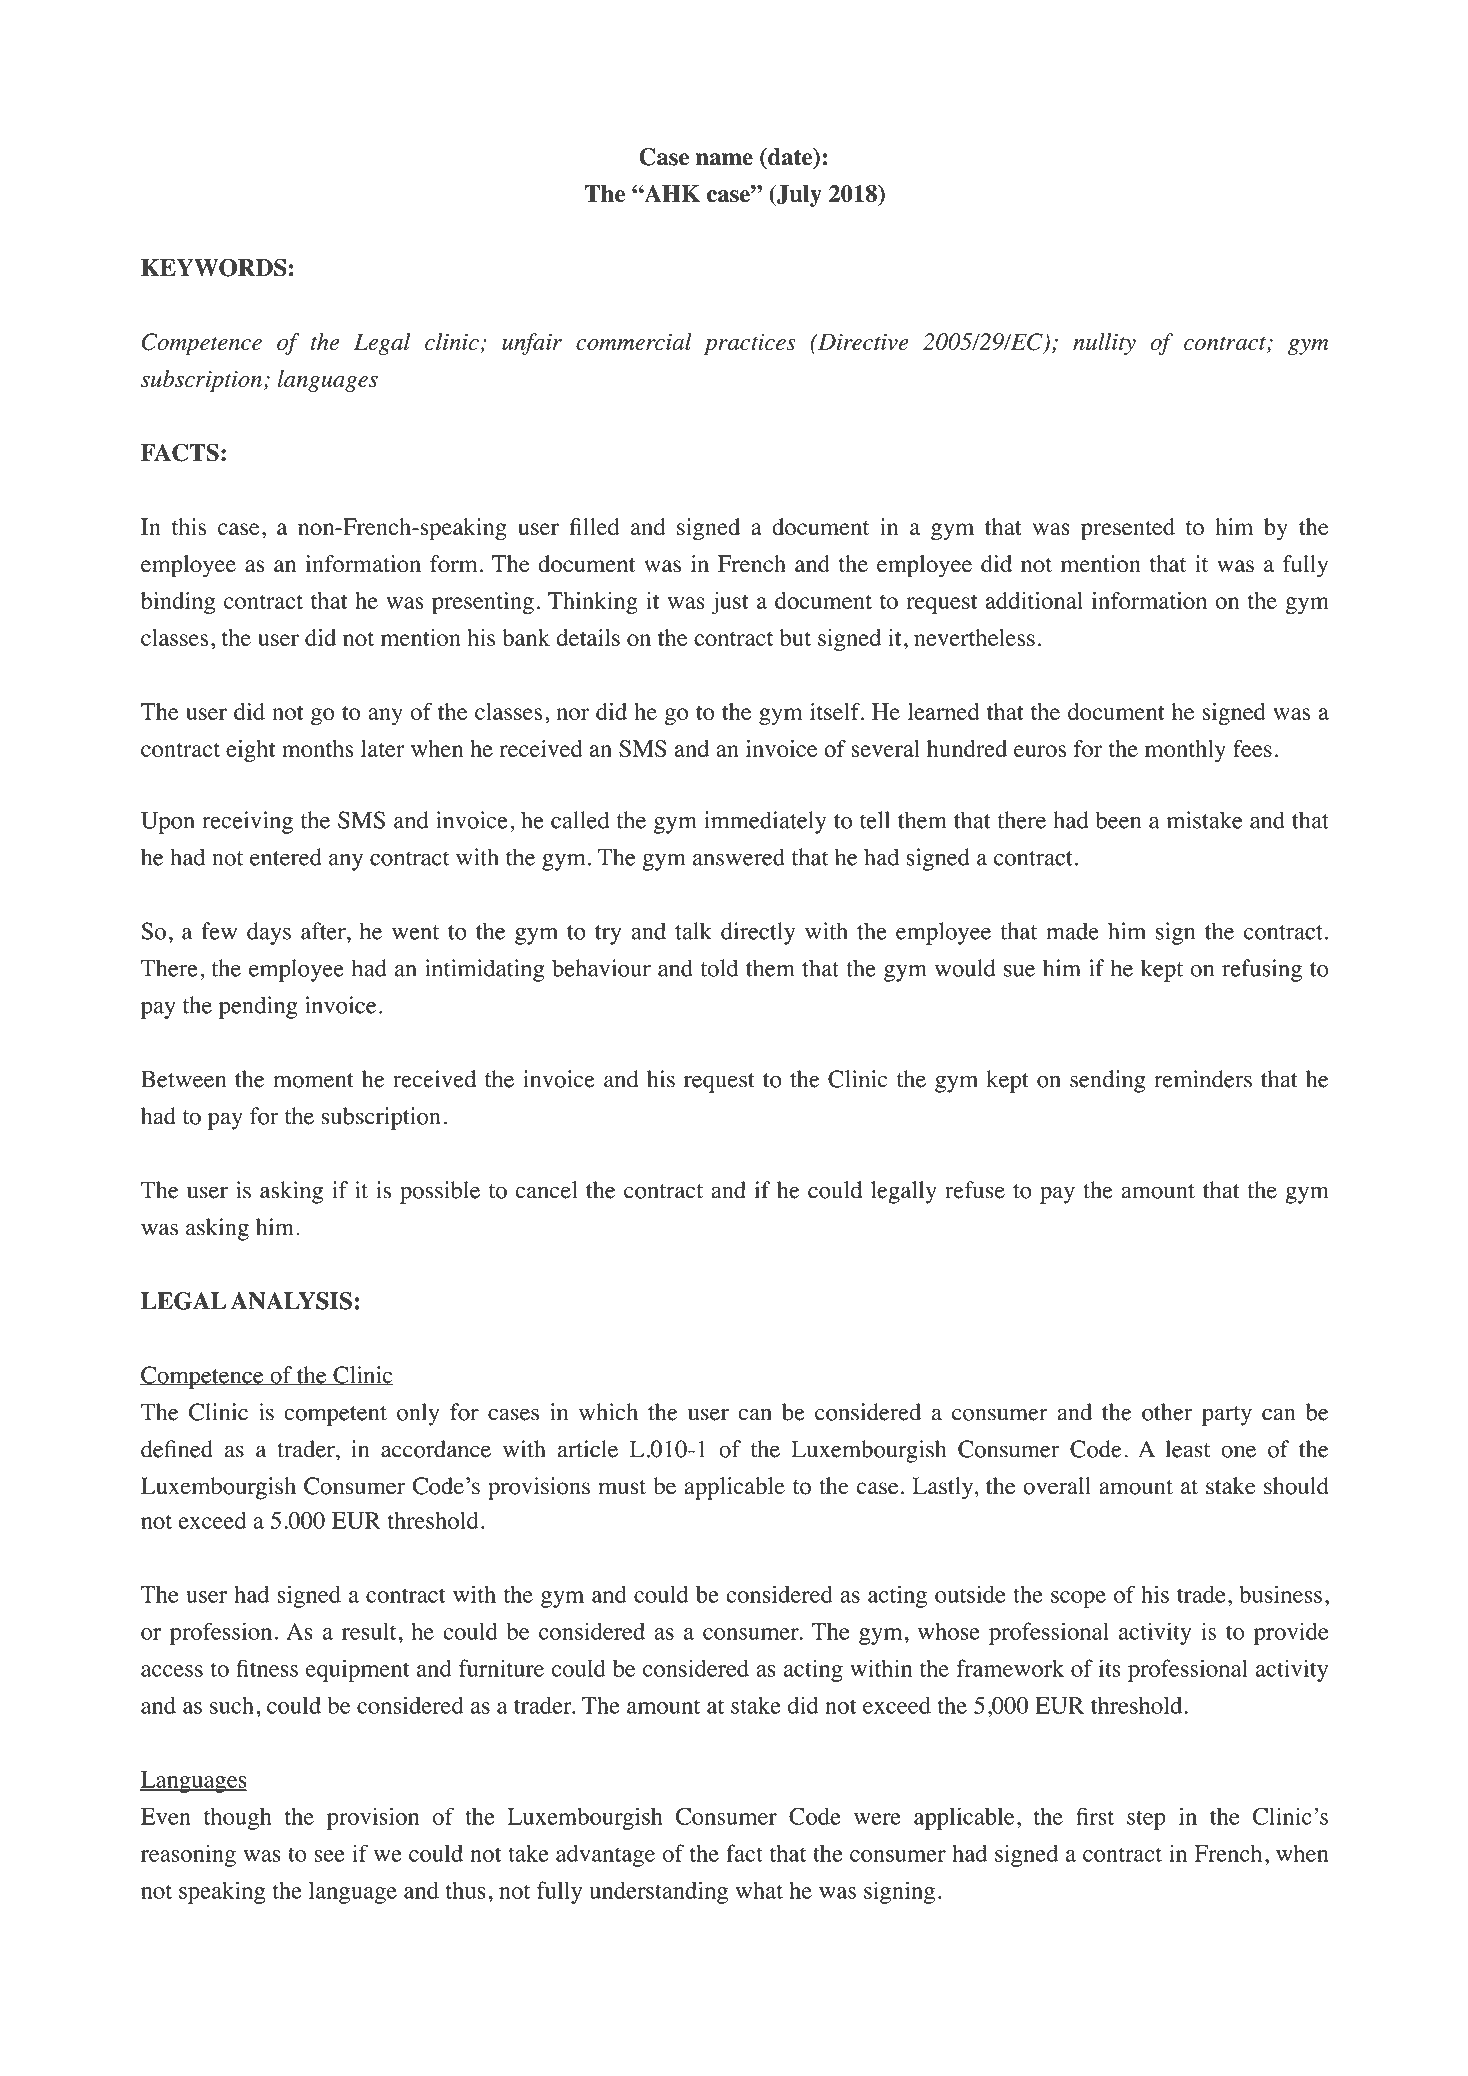 The width and height of the page is (1468, 2076). Describe the element at coordinates (724, 159) in the page. I see `name` at that location.
